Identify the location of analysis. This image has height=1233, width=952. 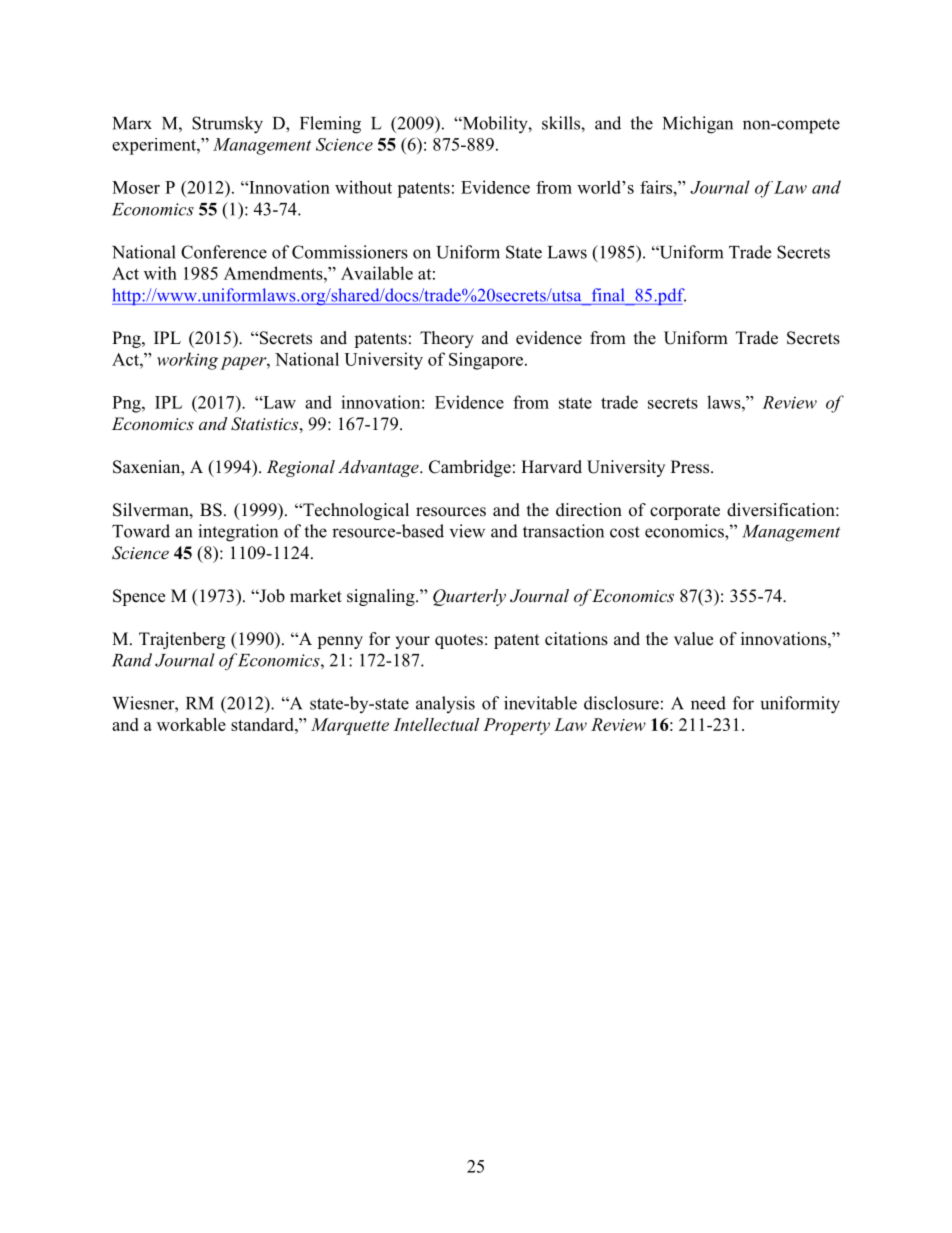
(445, 704).
